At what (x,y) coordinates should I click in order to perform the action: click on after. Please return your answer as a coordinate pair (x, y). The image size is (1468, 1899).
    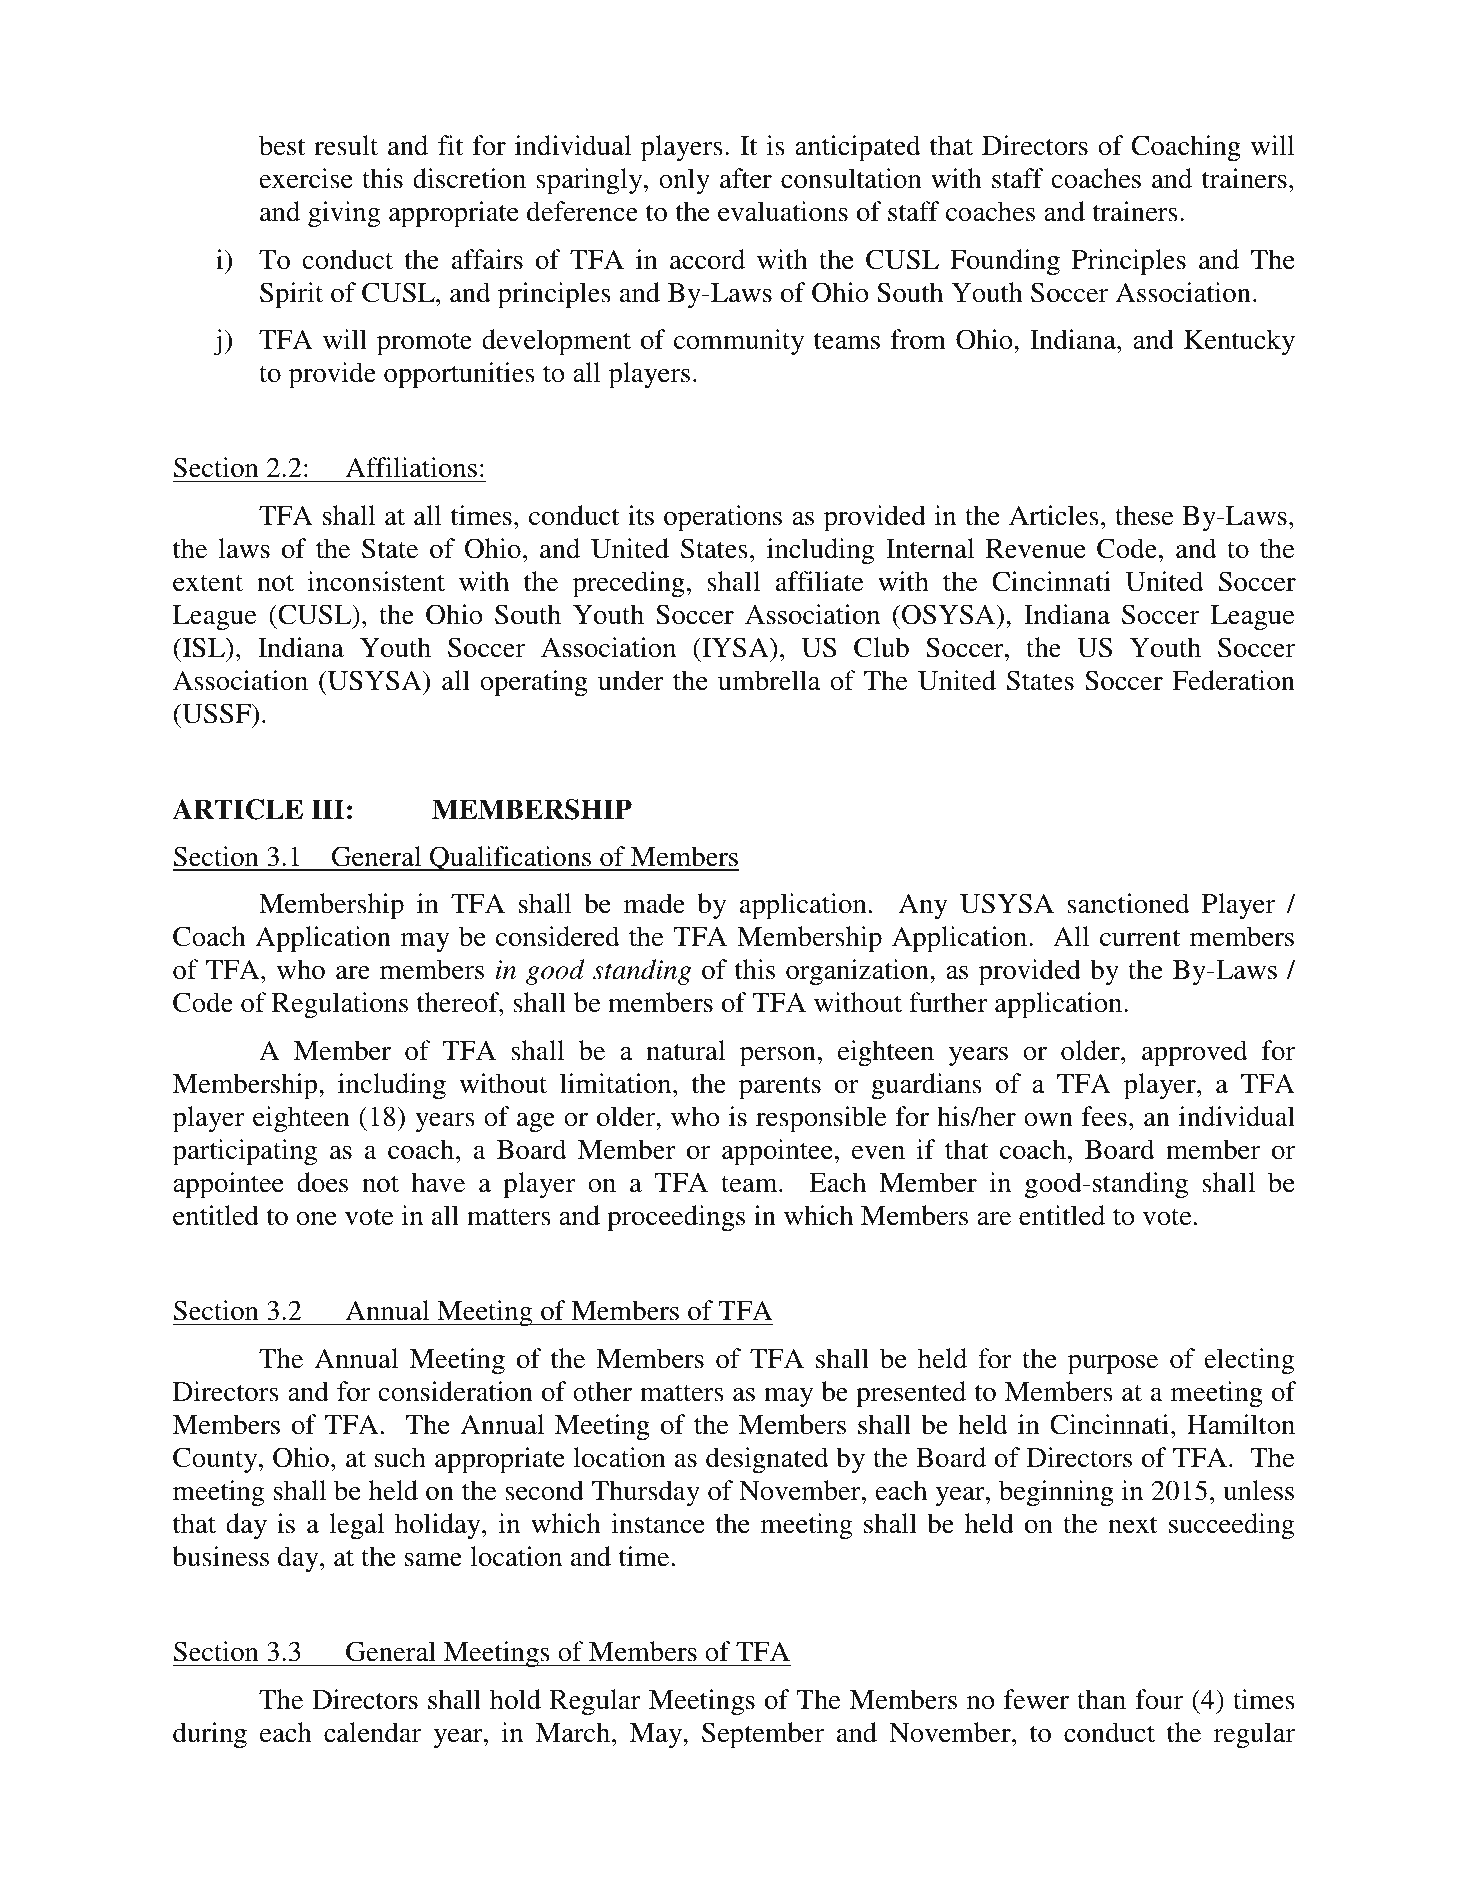
    Looking at the image, I should click on (746, 178).
